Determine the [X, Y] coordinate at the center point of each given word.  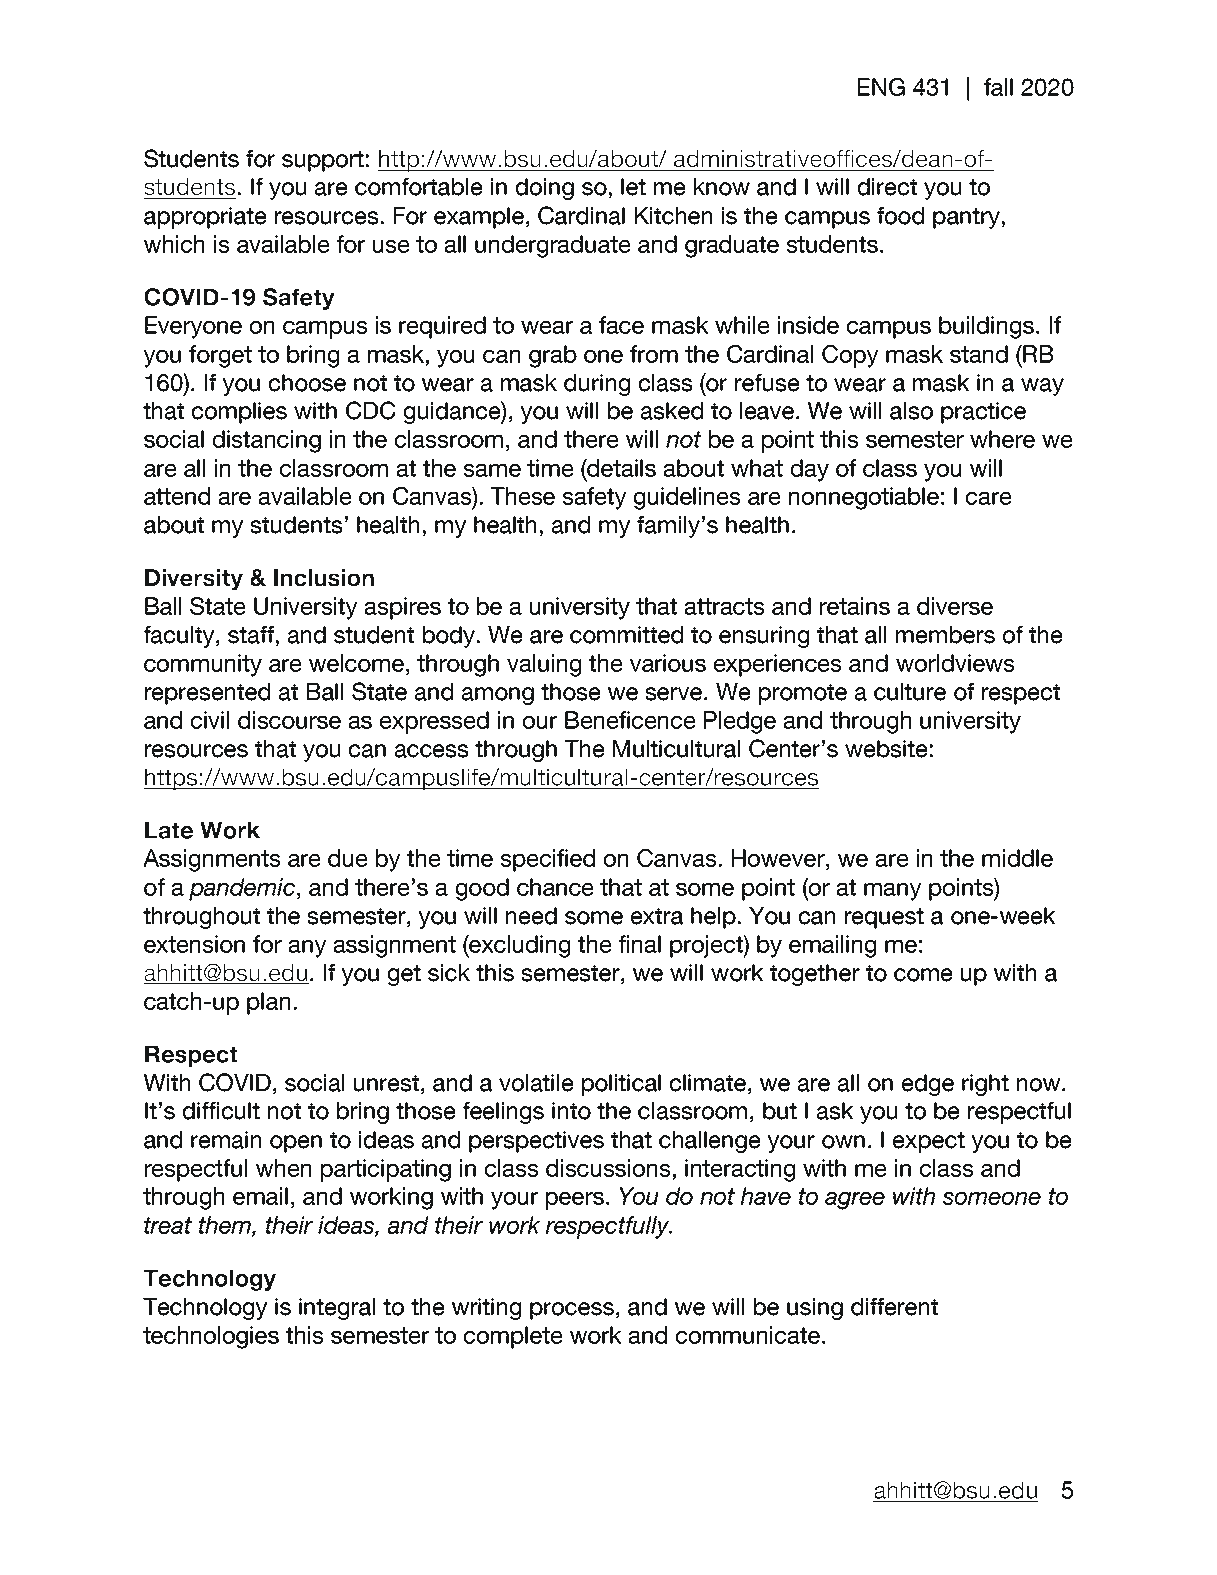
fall [998, 87]
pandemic [242, 889]
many [892, 892]
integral [337, 1309]
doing [545, 189]
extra [657, 916]
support [323, 161]
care [988, 498]
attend [177, 496]
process [572, 1311]
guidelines [687, 498]
